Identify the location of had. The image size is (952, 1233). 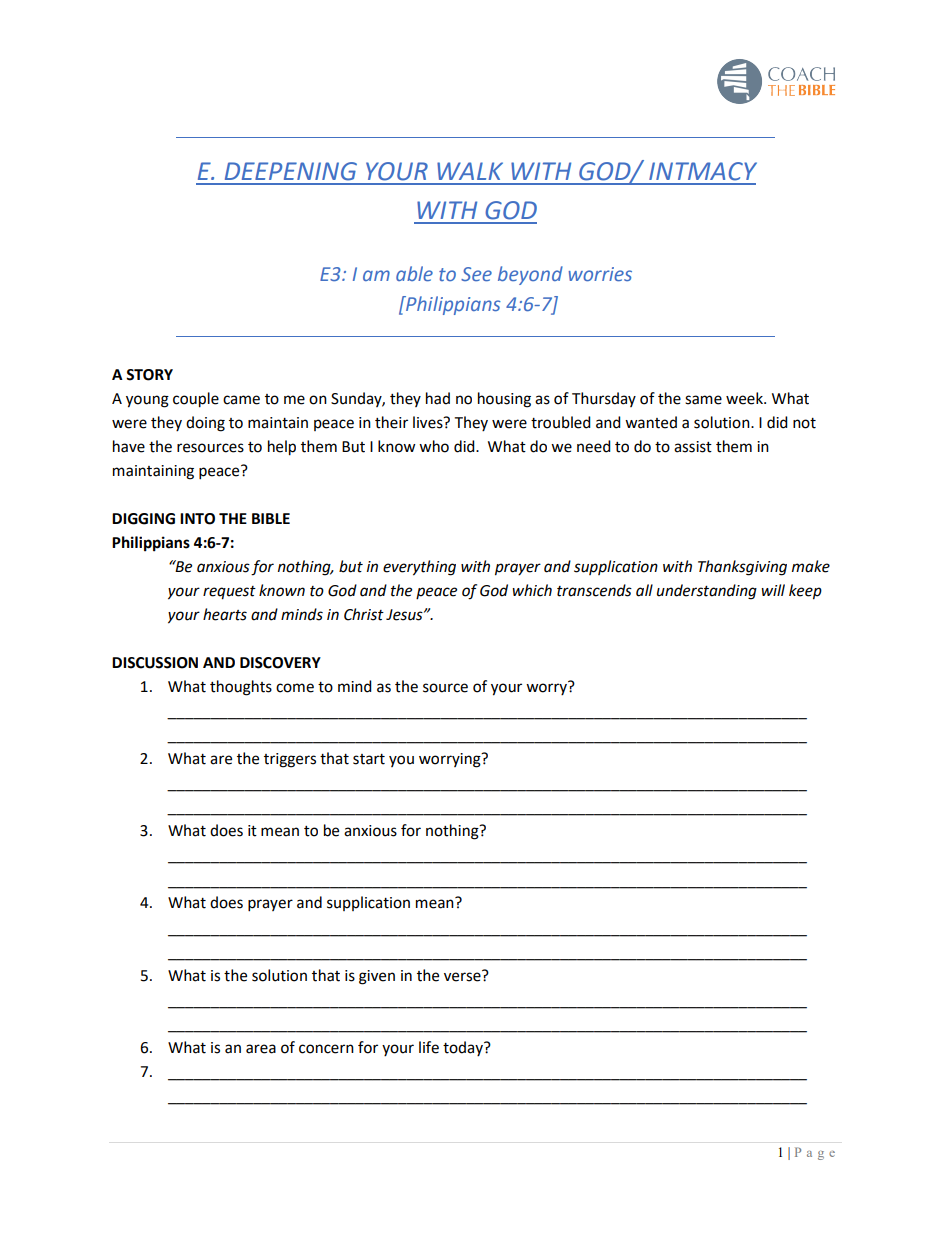
(438, 398).
